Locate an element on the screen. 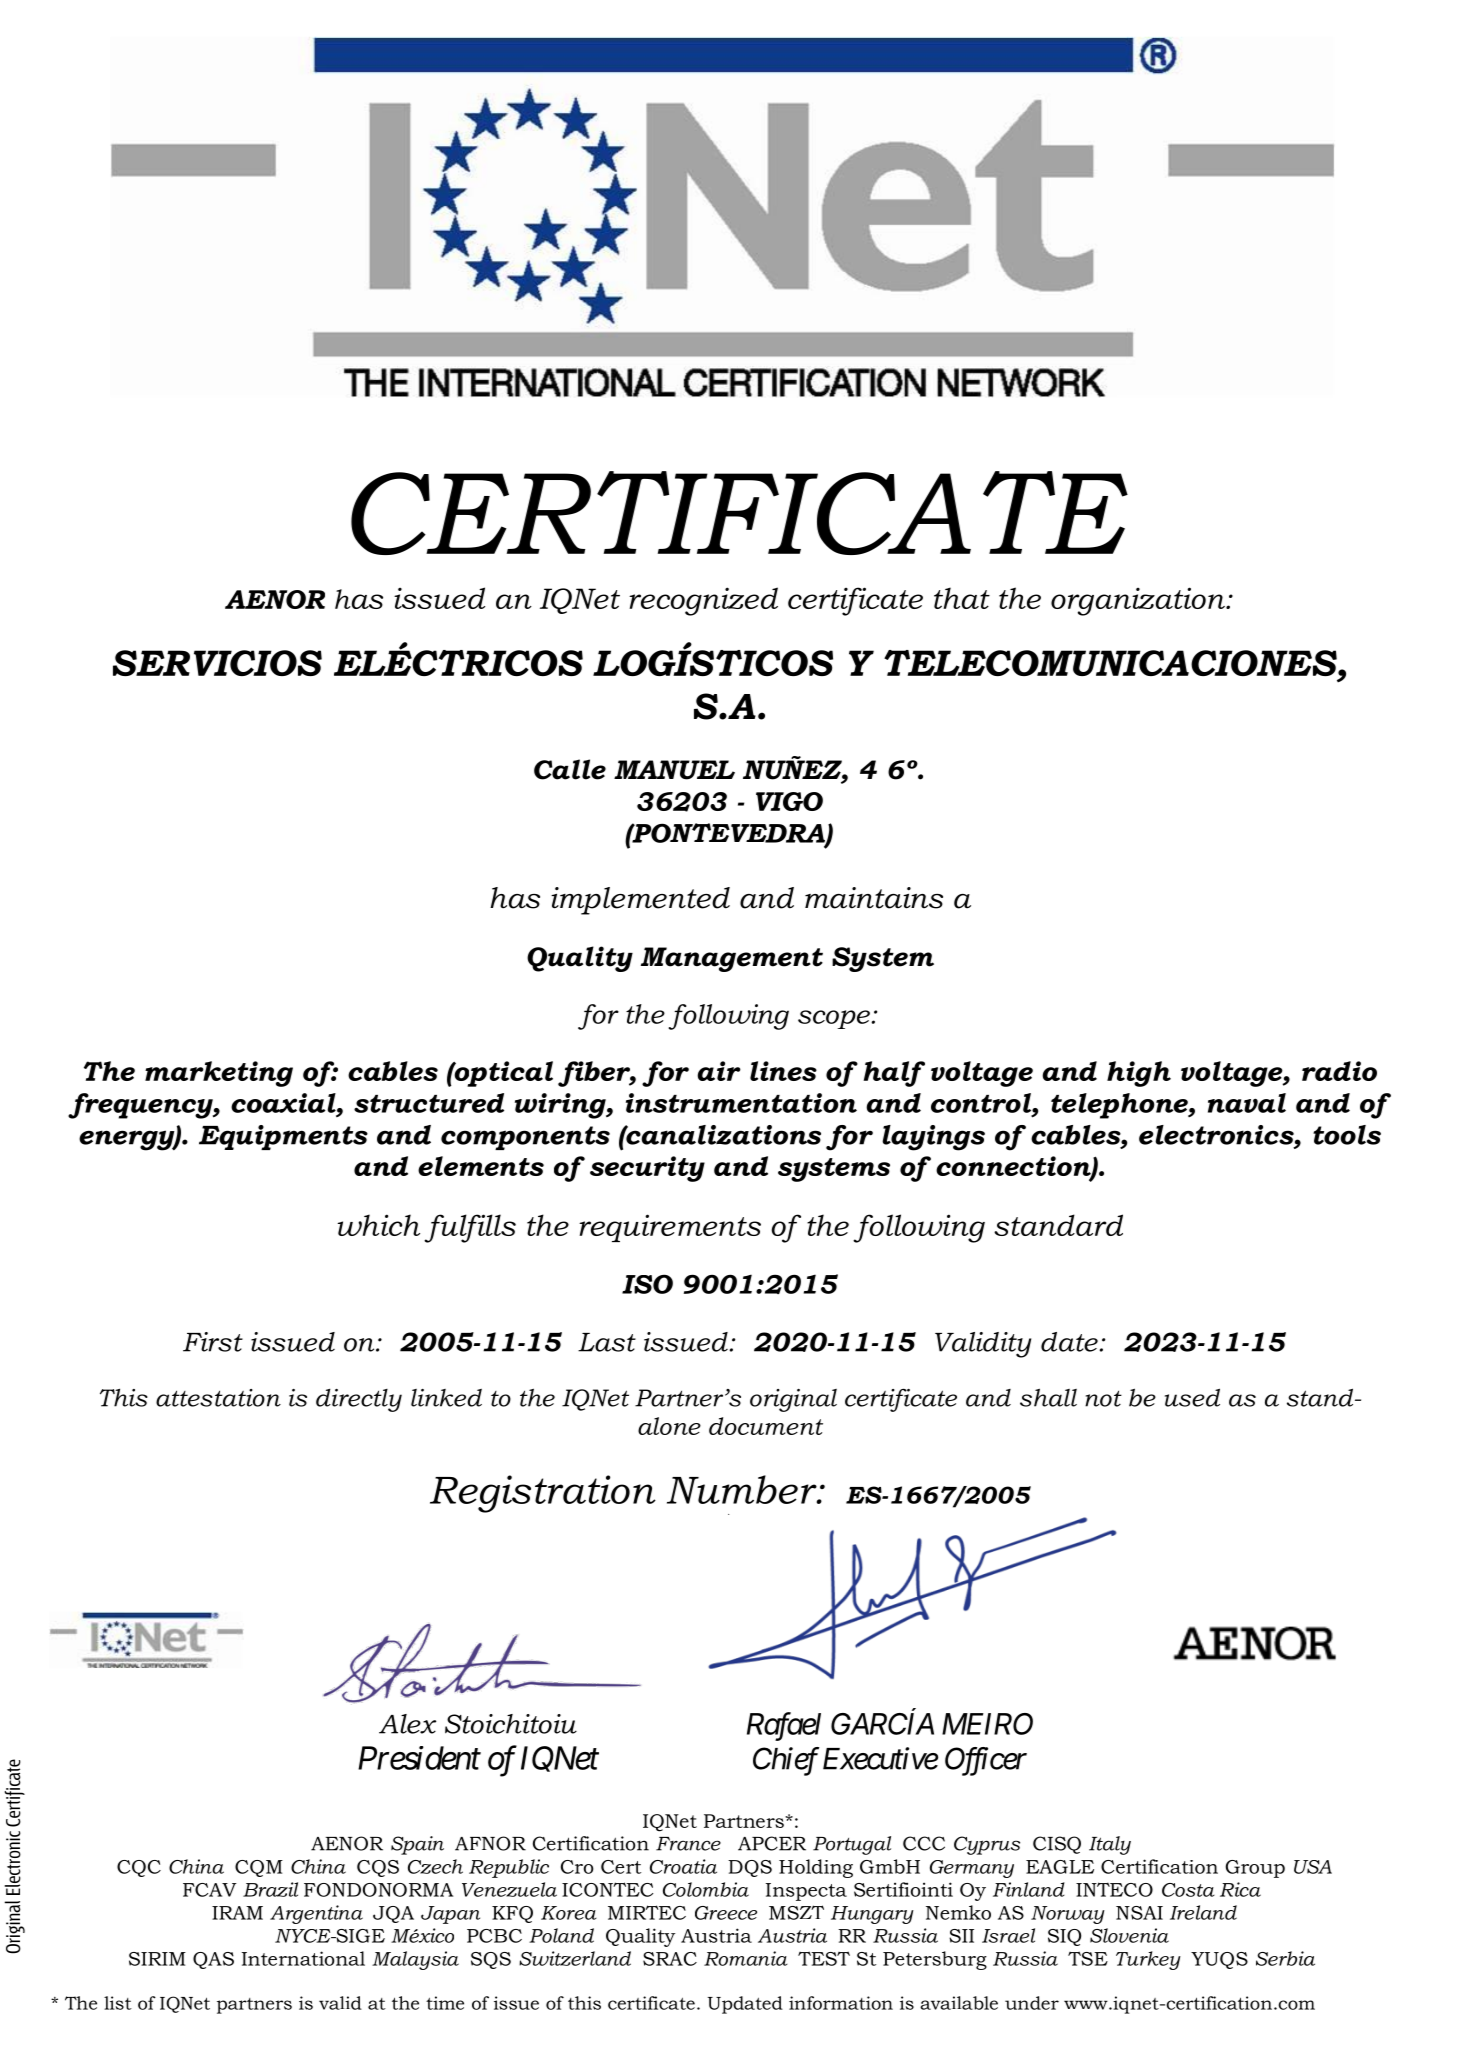 This screenshot has height=2062, width=1458. marketing is located at coordinates (219, 1074).
